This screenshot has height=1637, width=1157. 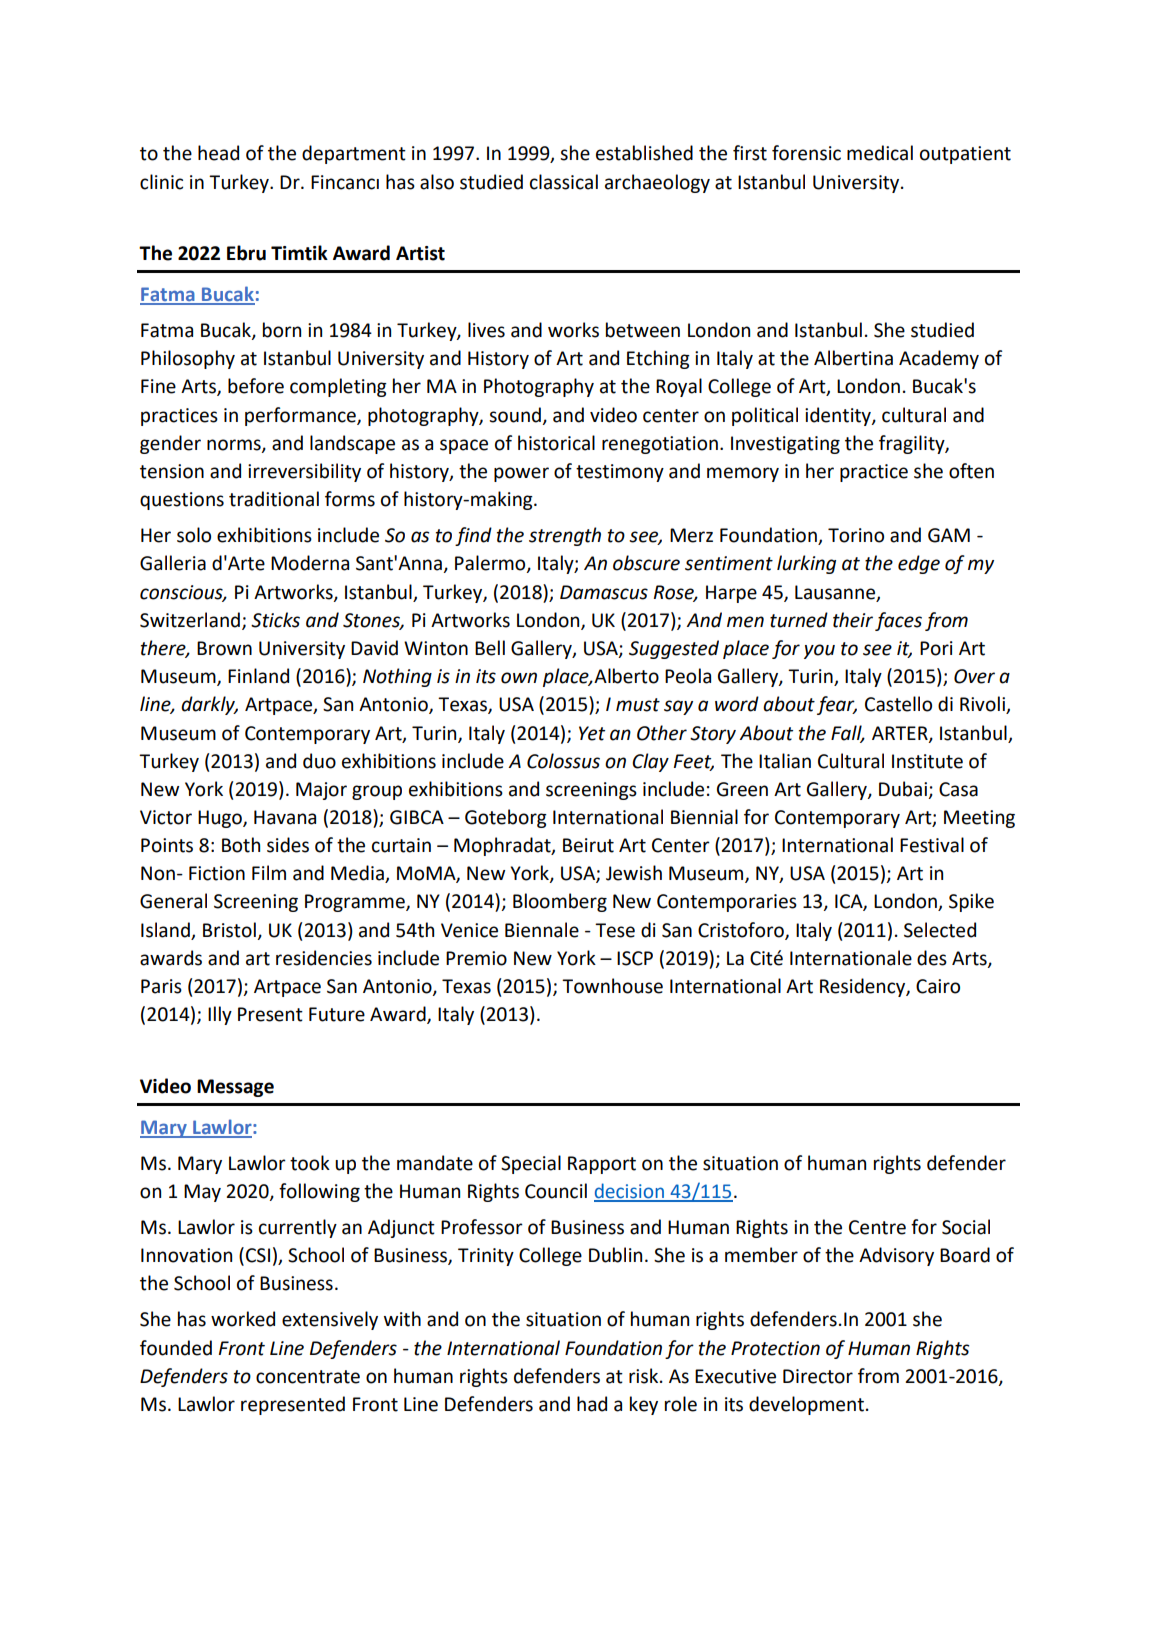 I want to click on concentrate, so click(x=308, y=1377).
